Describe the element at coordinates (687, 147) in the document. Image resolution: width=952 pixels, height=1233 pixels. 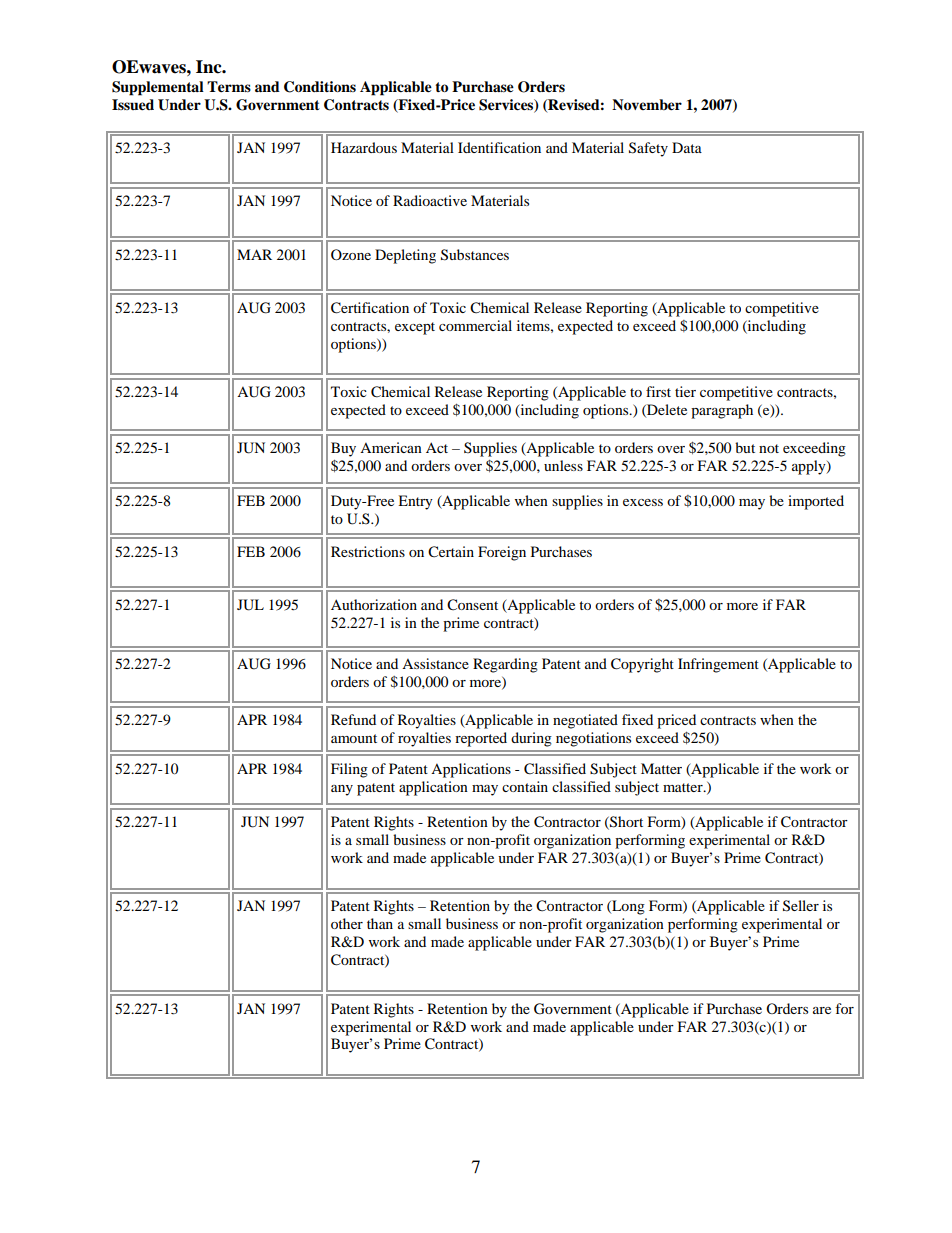
I see `Data` at that location.
